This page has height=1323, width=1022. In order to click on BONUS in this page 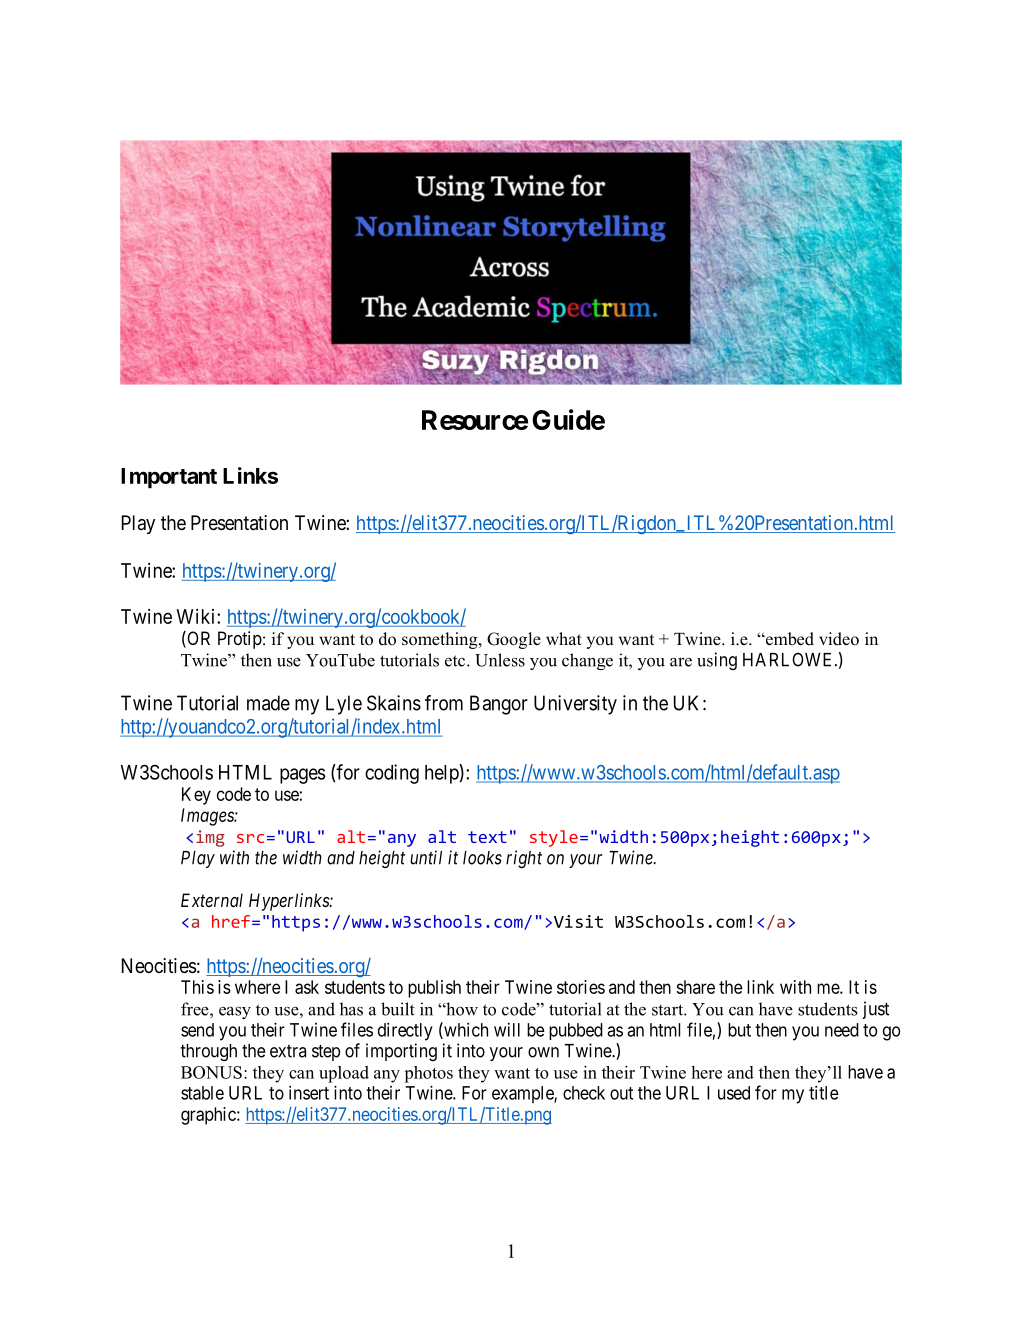, I will do `click(211, 1072)`.
